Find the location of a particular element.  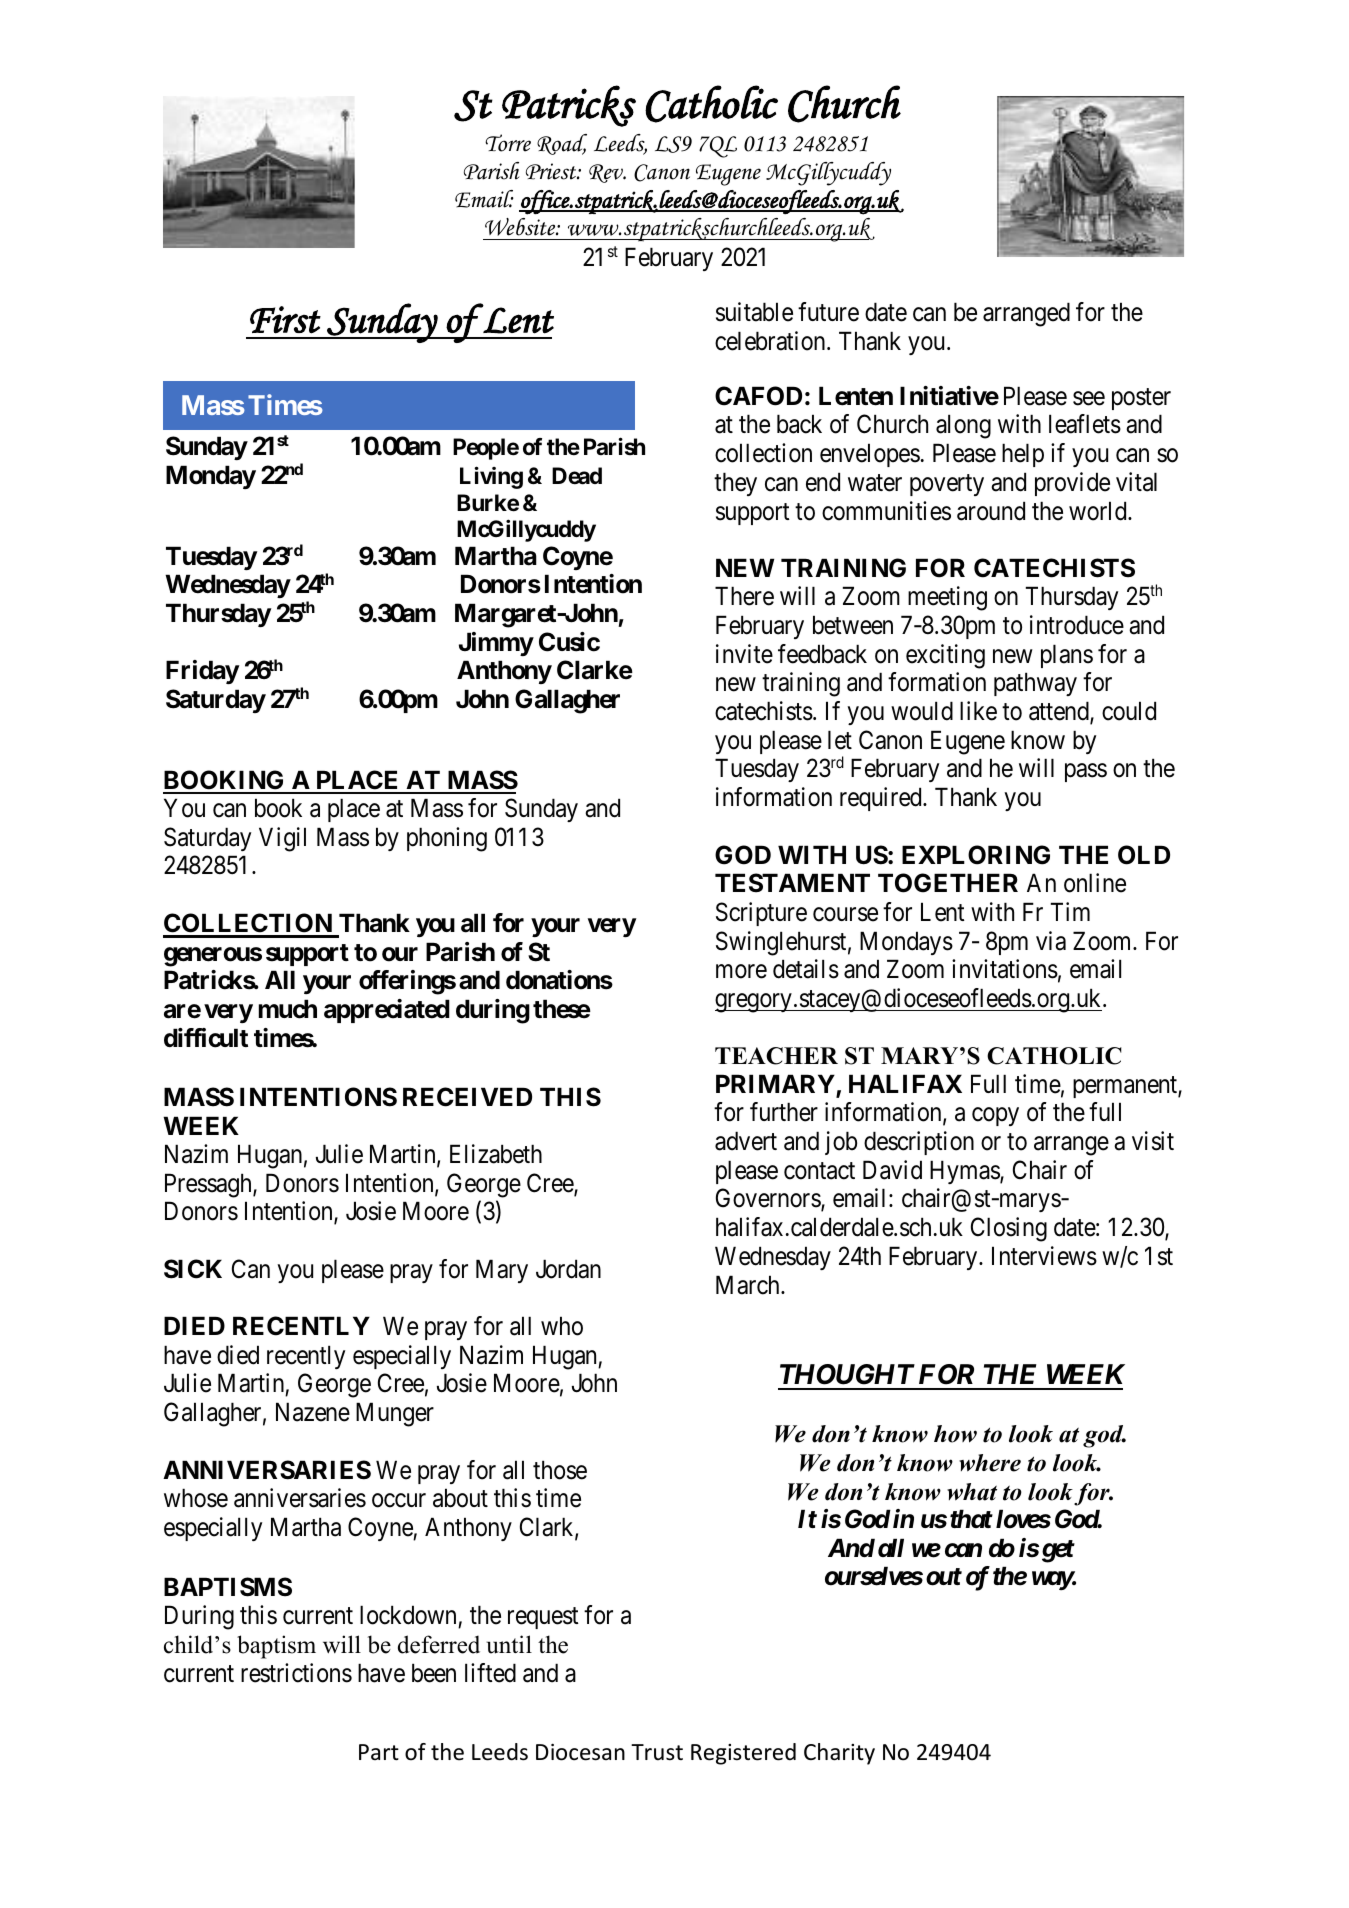

First is located at coordinates (285, 320).
